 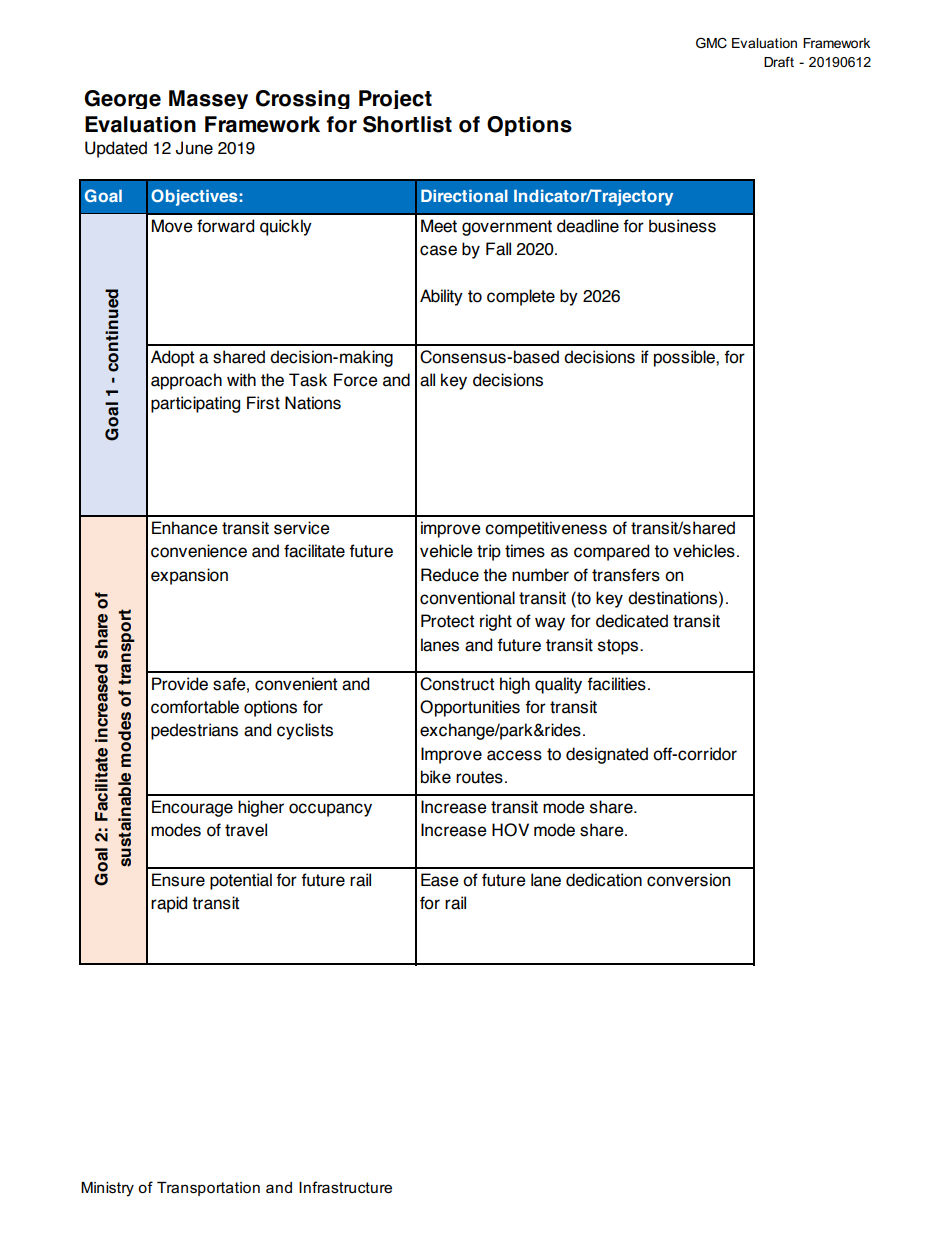 What do you see at coordinates (685, 358) in the page?
I see `possible` at bounding box center [685, 358].
